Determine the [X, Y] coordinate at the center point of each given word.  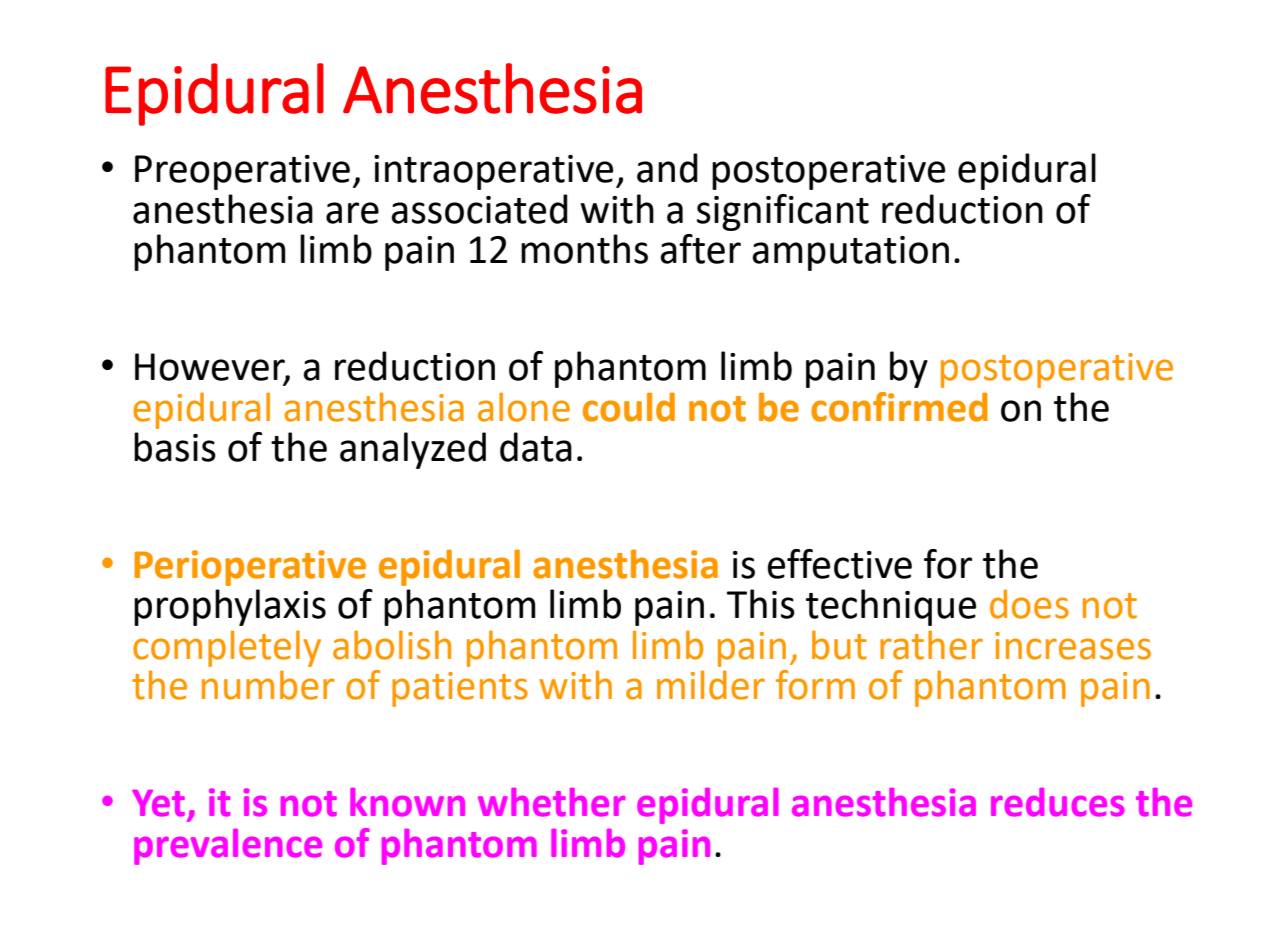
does [1029, 604]
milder [711, 685]
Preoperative [242, 172]
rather [931, 645]
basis [175, 447]
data [536, 447]
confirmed [899, 407]
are [352, 213]
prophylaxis [230, 607]
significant [783, 212]
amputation [850, 253]
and [667, 168]
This [761, 604]
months [584, 249]
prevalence [228, 847]
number [268, 685]
